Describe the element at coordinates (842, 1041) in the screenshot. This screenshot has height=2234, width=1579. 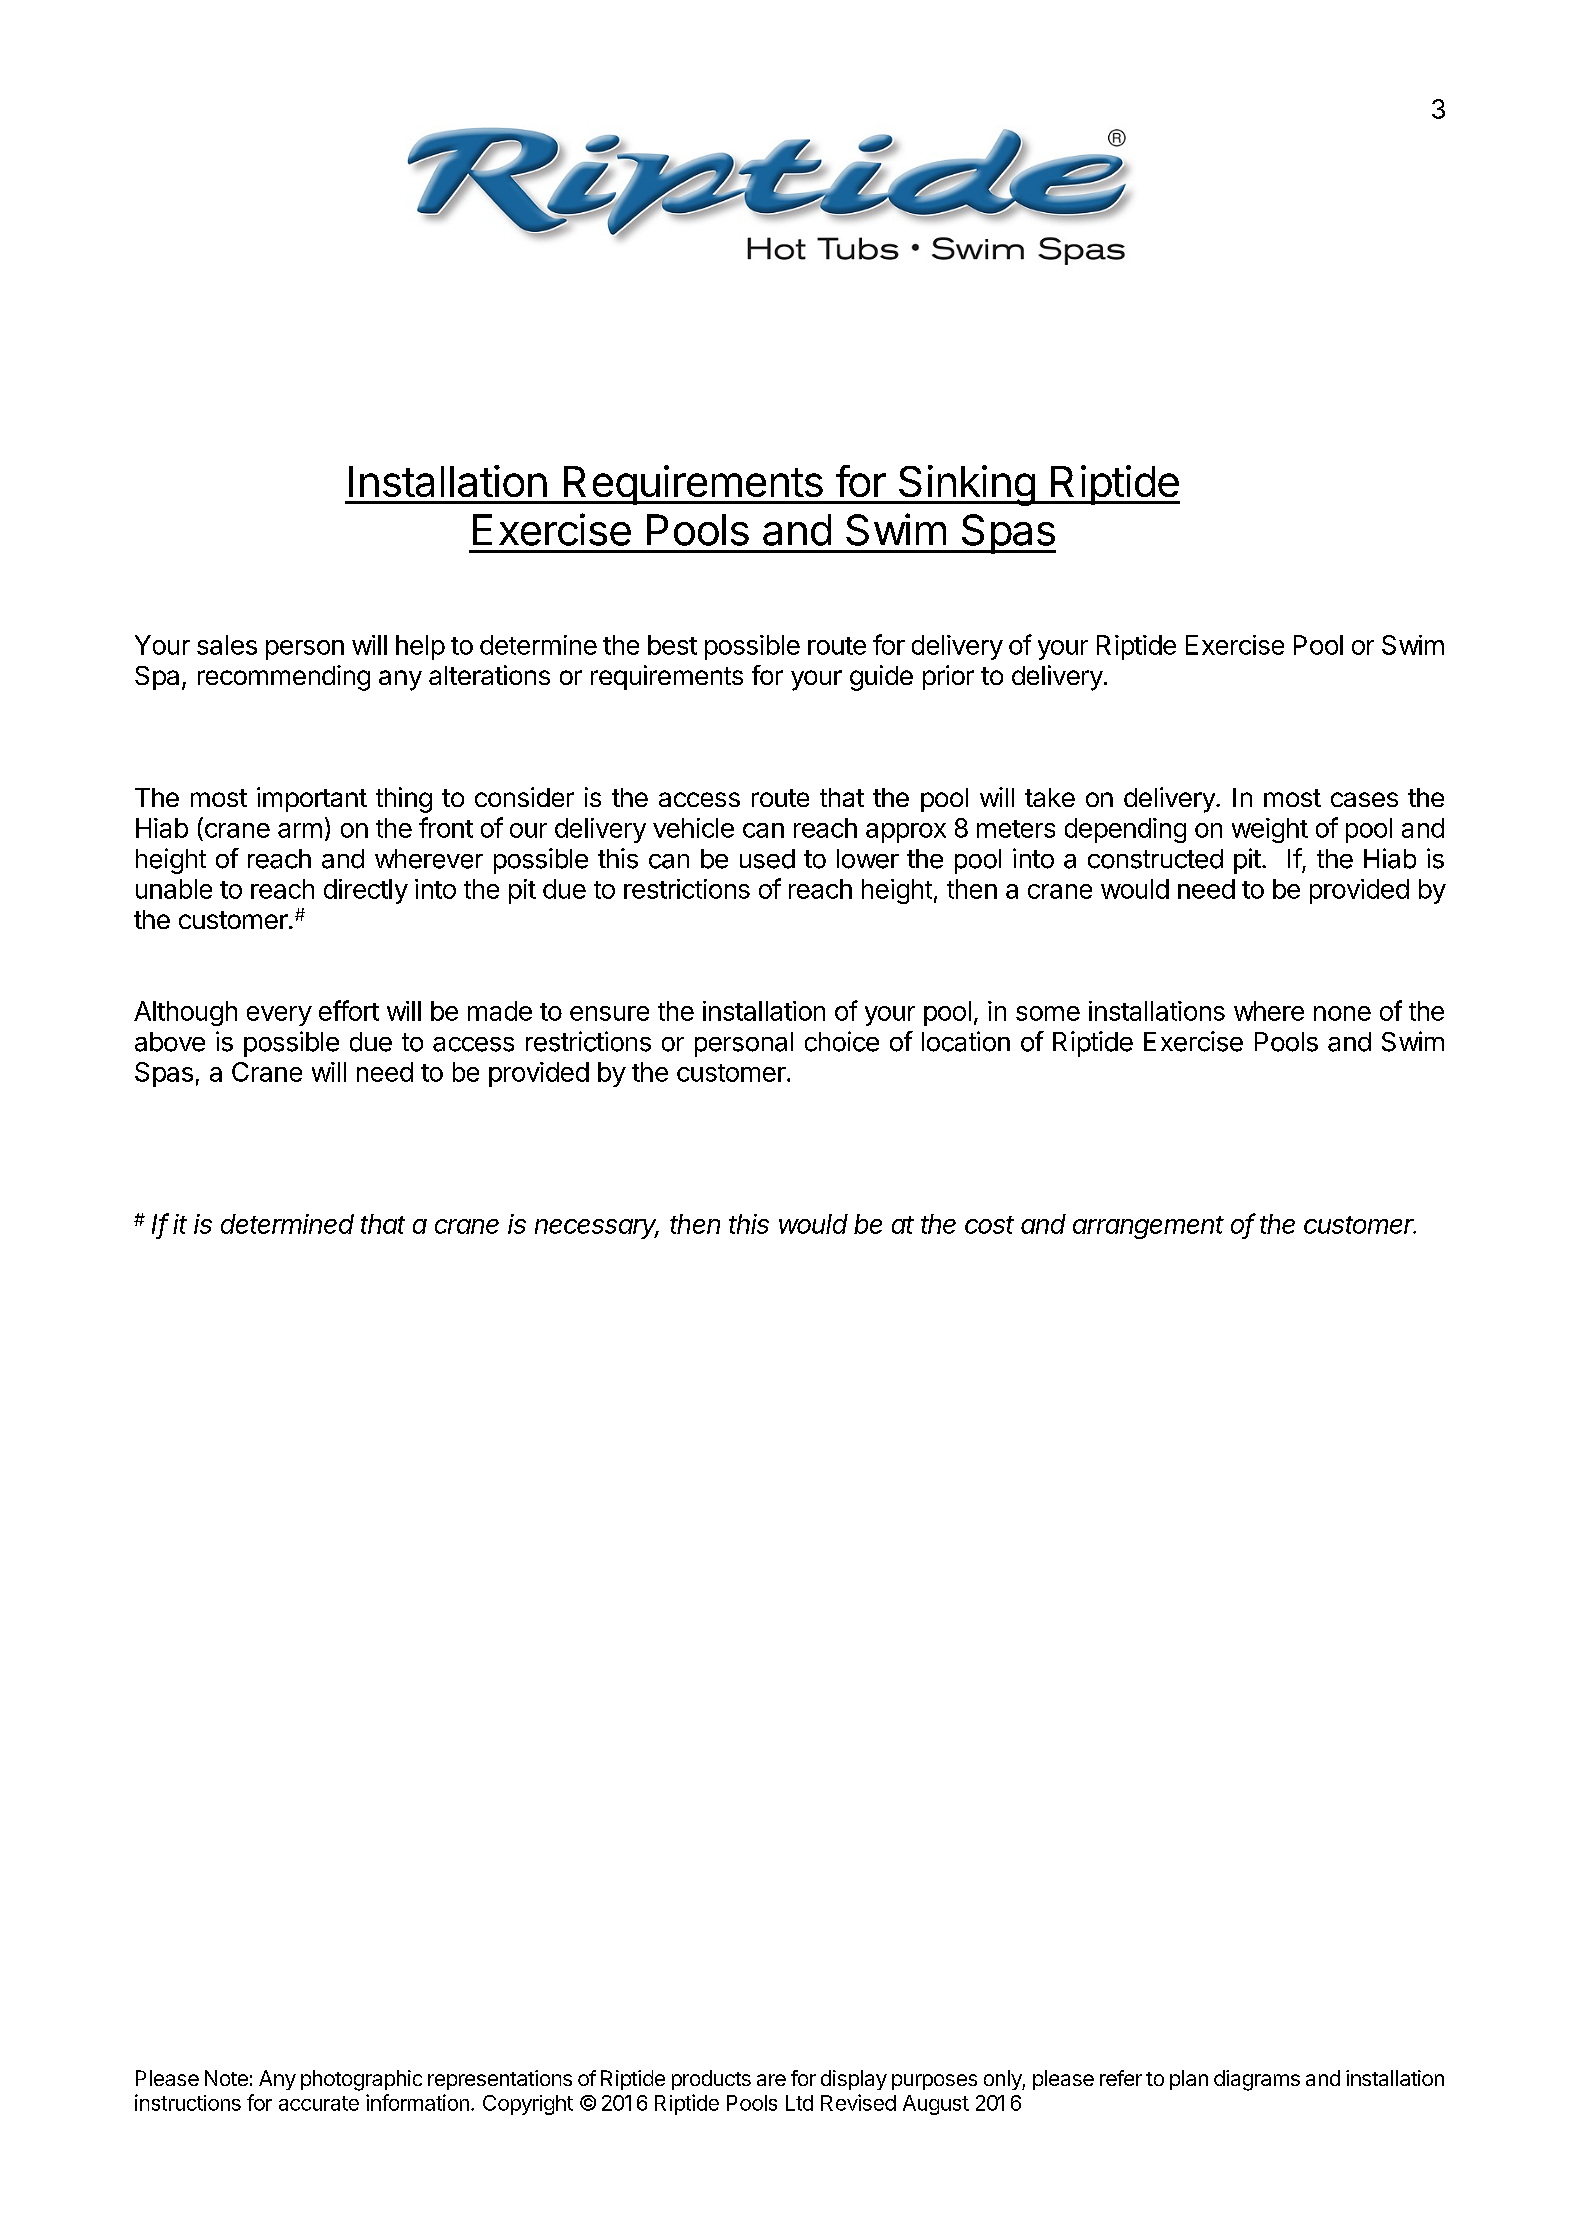
I see `choice` at that location.
